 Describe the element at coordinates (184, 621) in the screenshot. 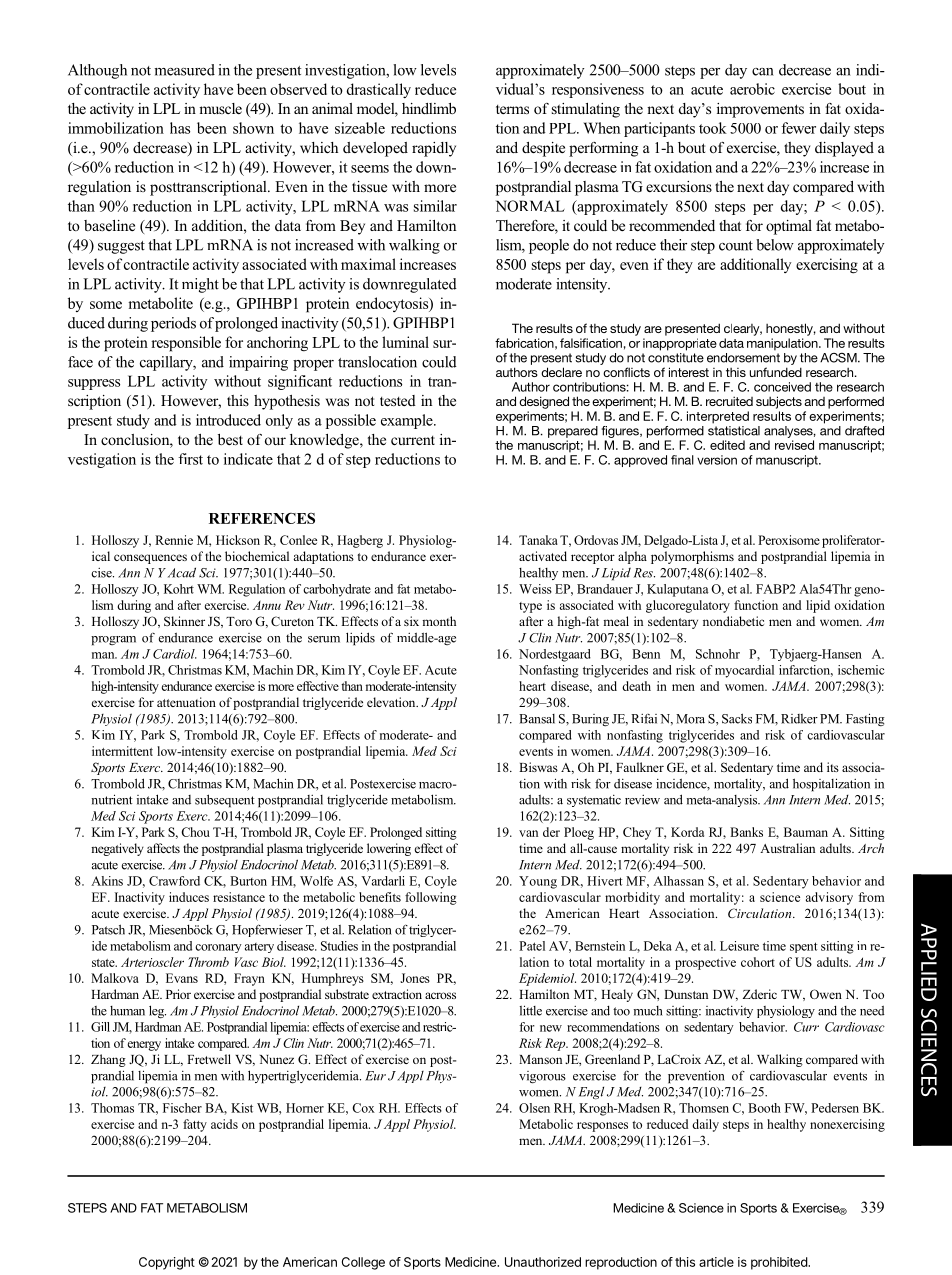

I see `Skinner` at that location.
